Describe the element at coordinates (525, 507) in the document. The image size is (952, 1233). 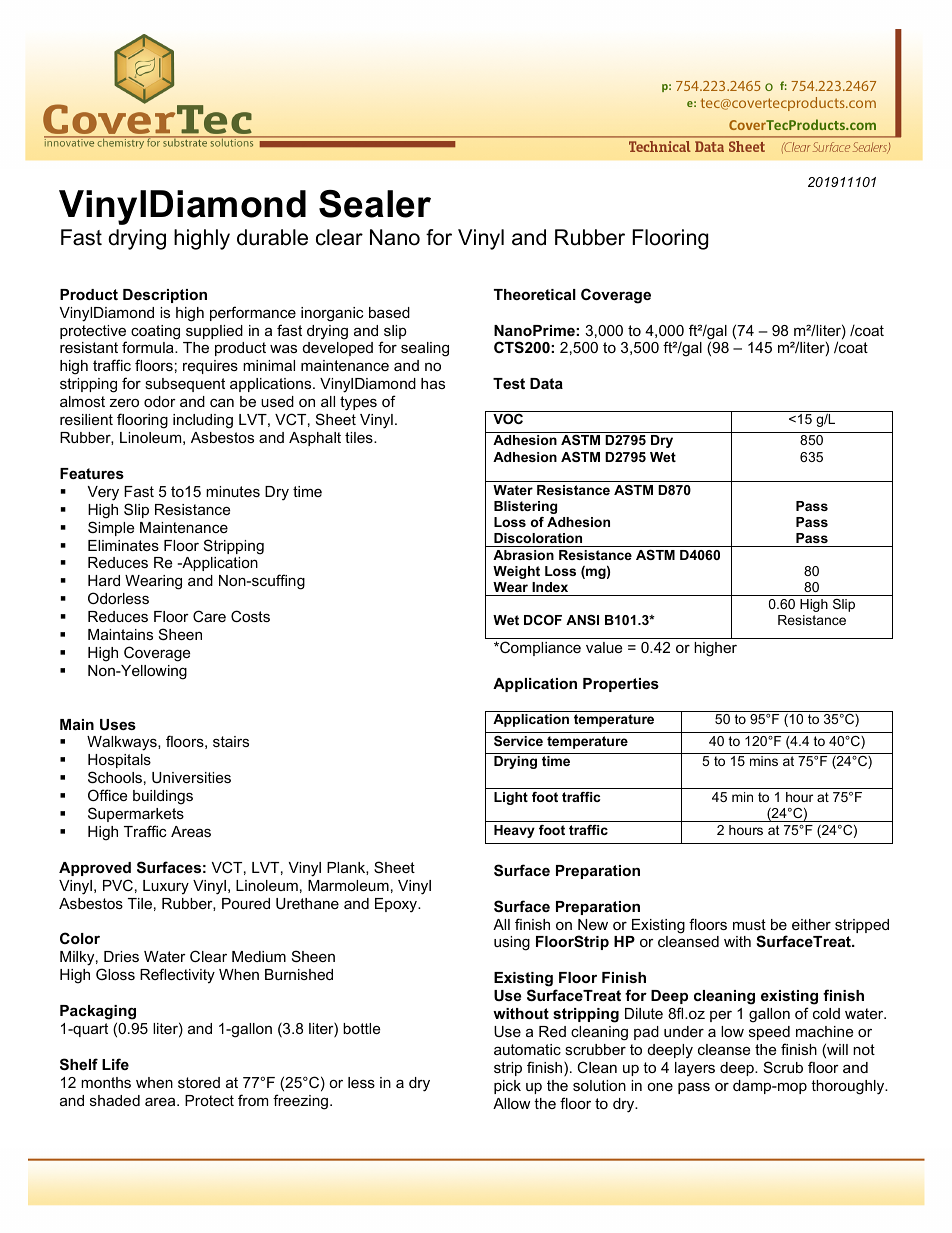
I see `Blistering` at that location.
